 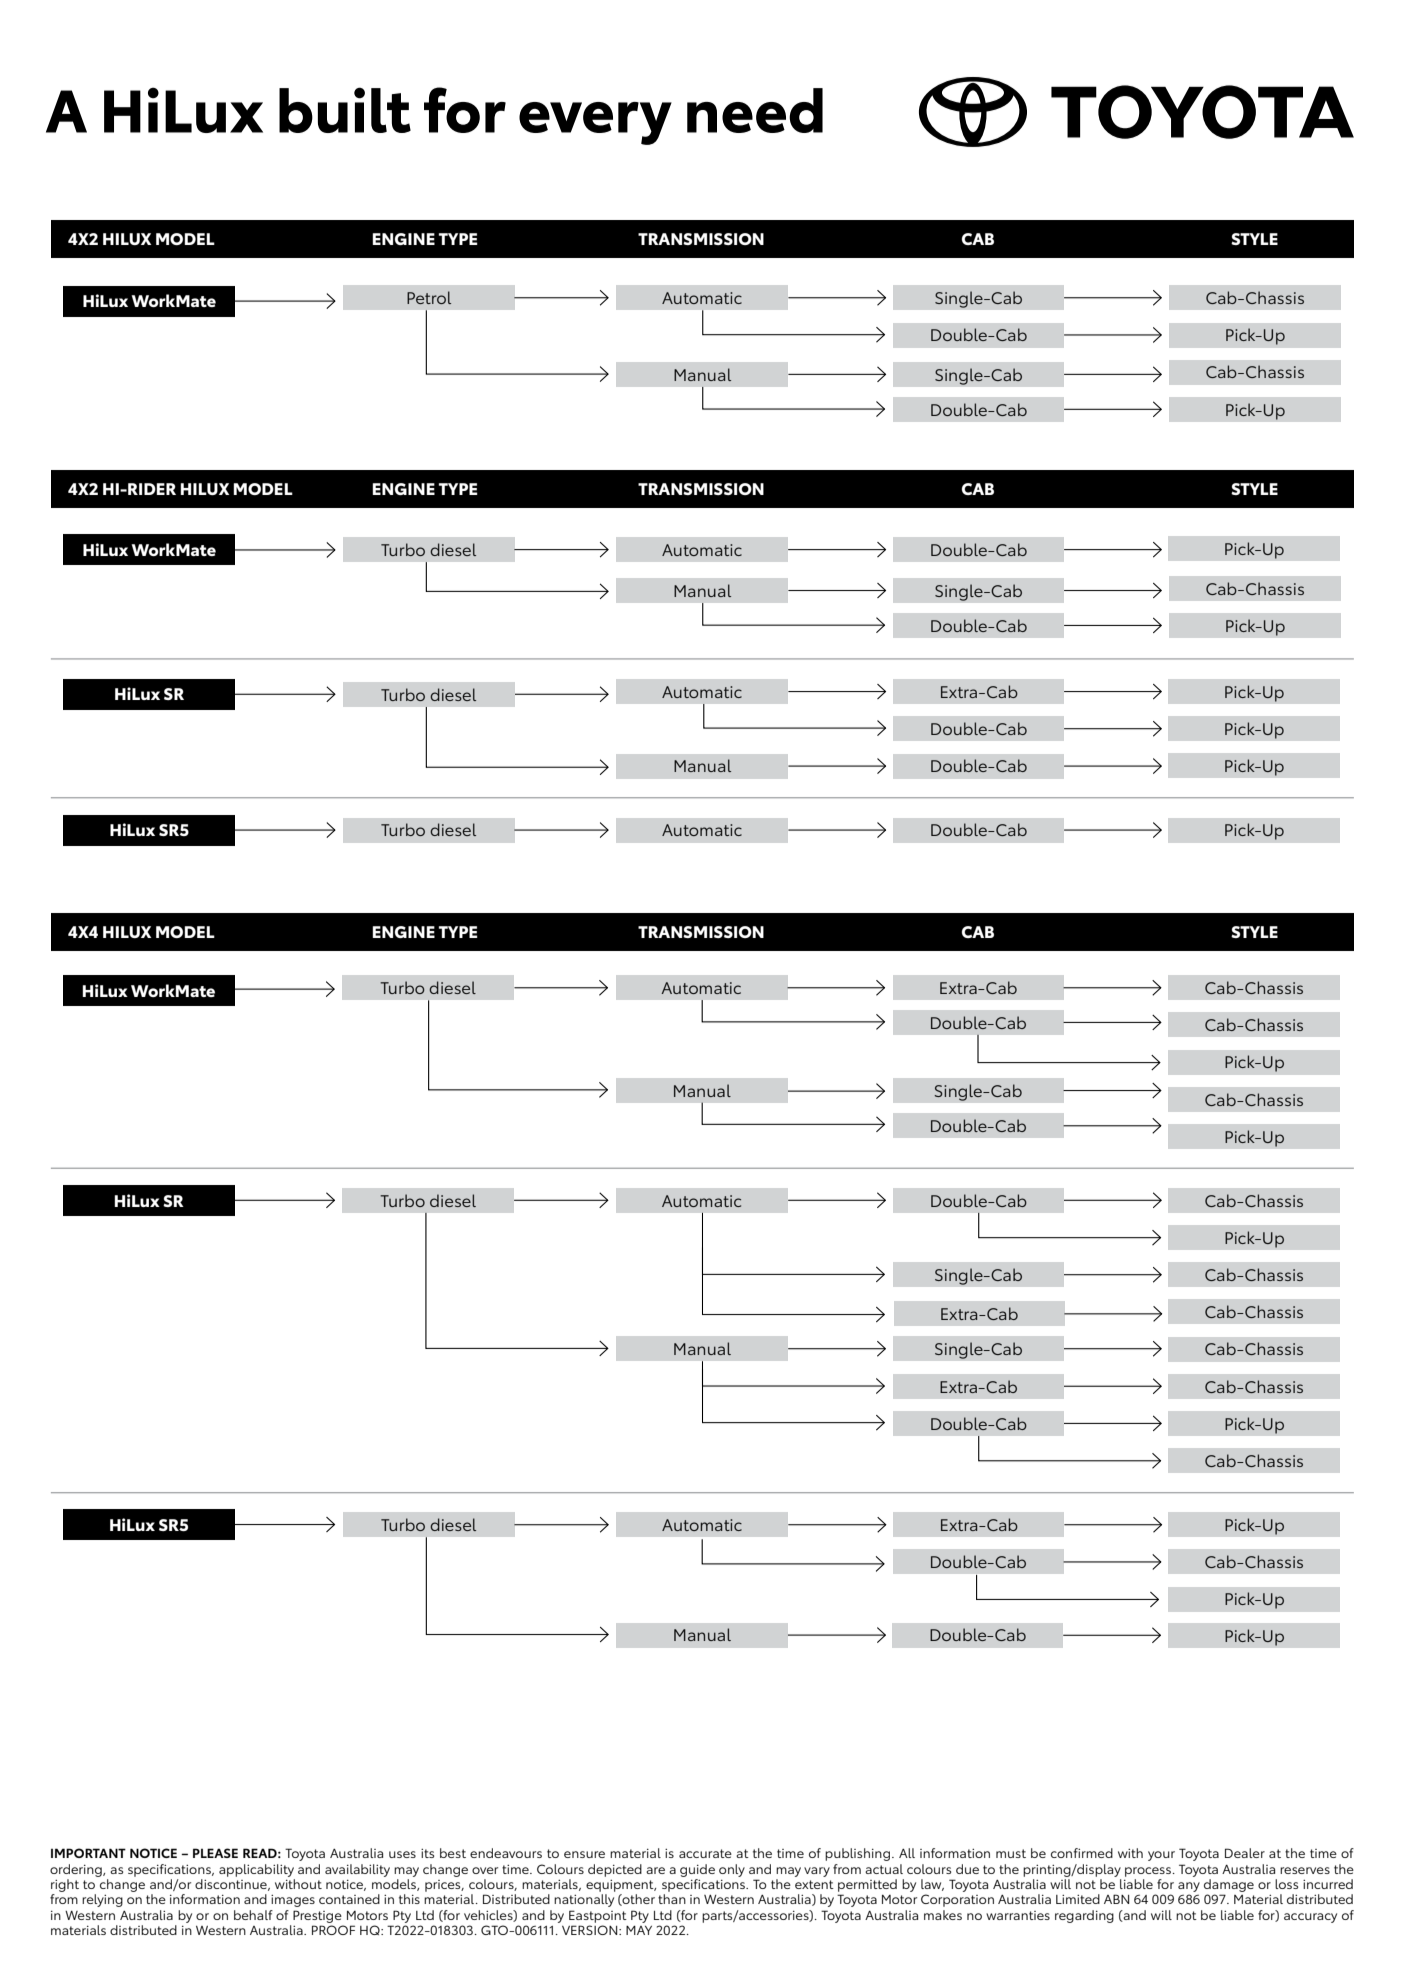 I want to click on applicability, so click(x=256, y=1870).
